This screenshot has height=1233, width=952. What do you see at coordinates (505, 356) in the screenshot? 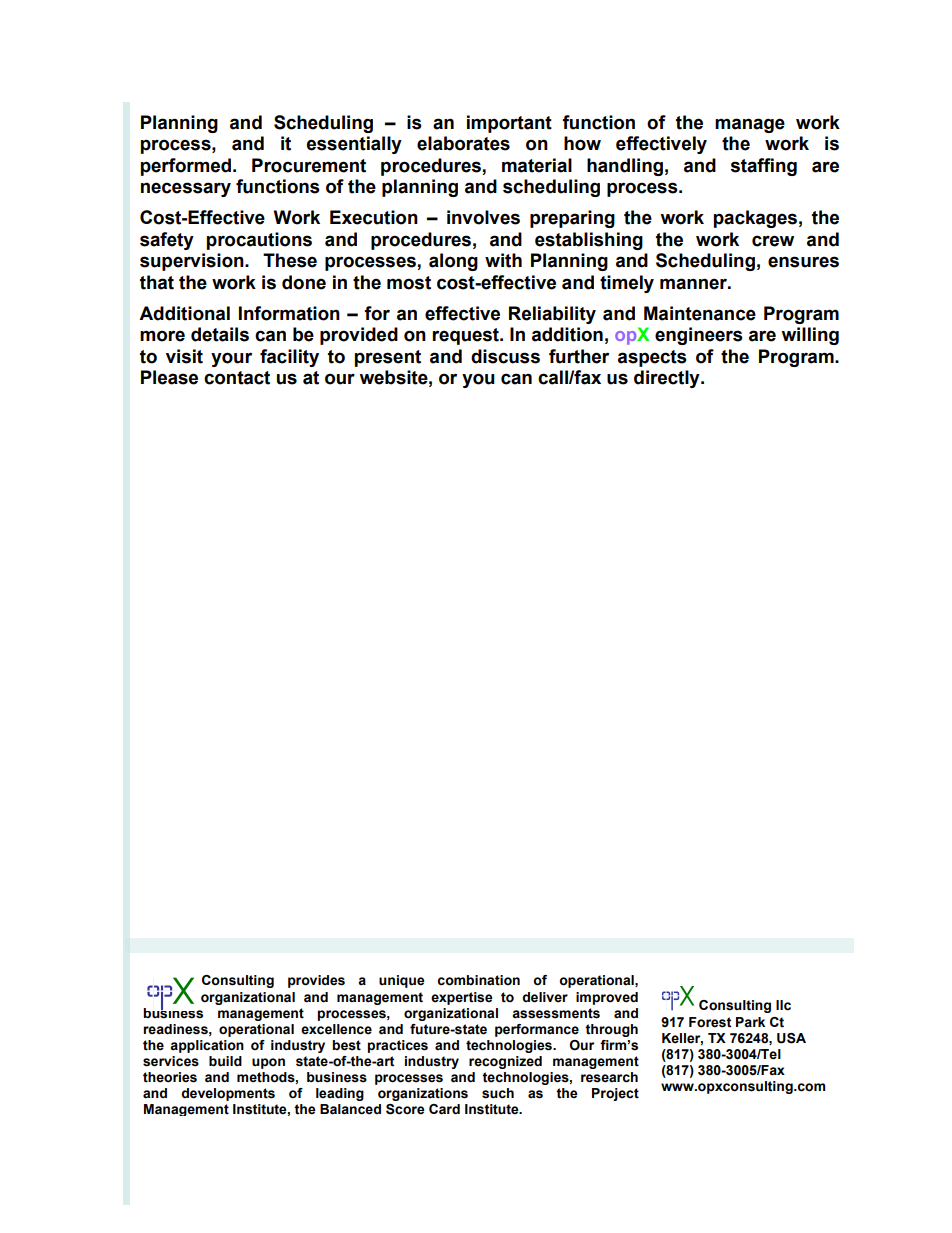
I see `discuss` at bounding box center [505, 356].
